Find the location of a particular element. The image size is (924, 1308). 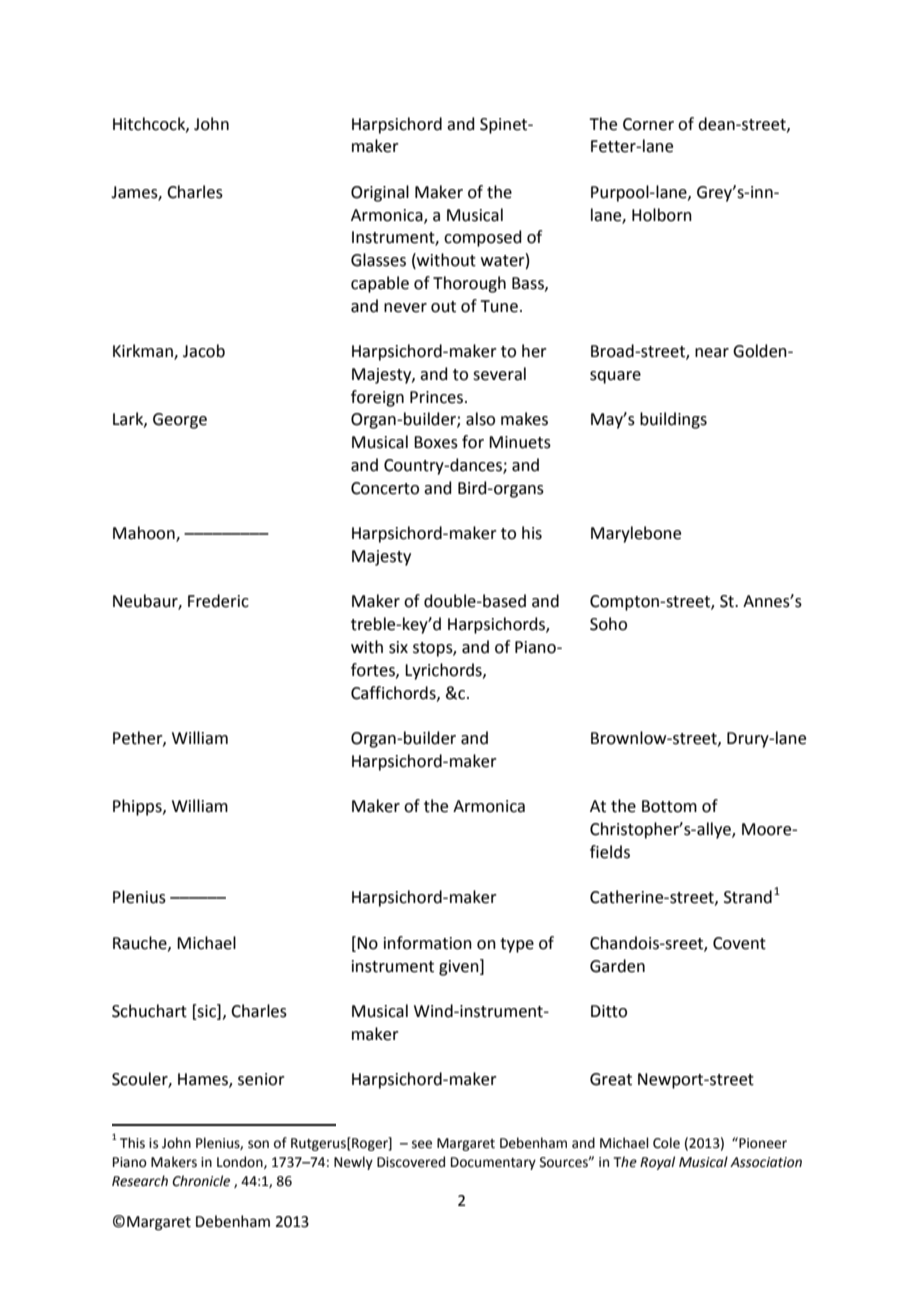

Corner is located at coordinates (648, 124).
